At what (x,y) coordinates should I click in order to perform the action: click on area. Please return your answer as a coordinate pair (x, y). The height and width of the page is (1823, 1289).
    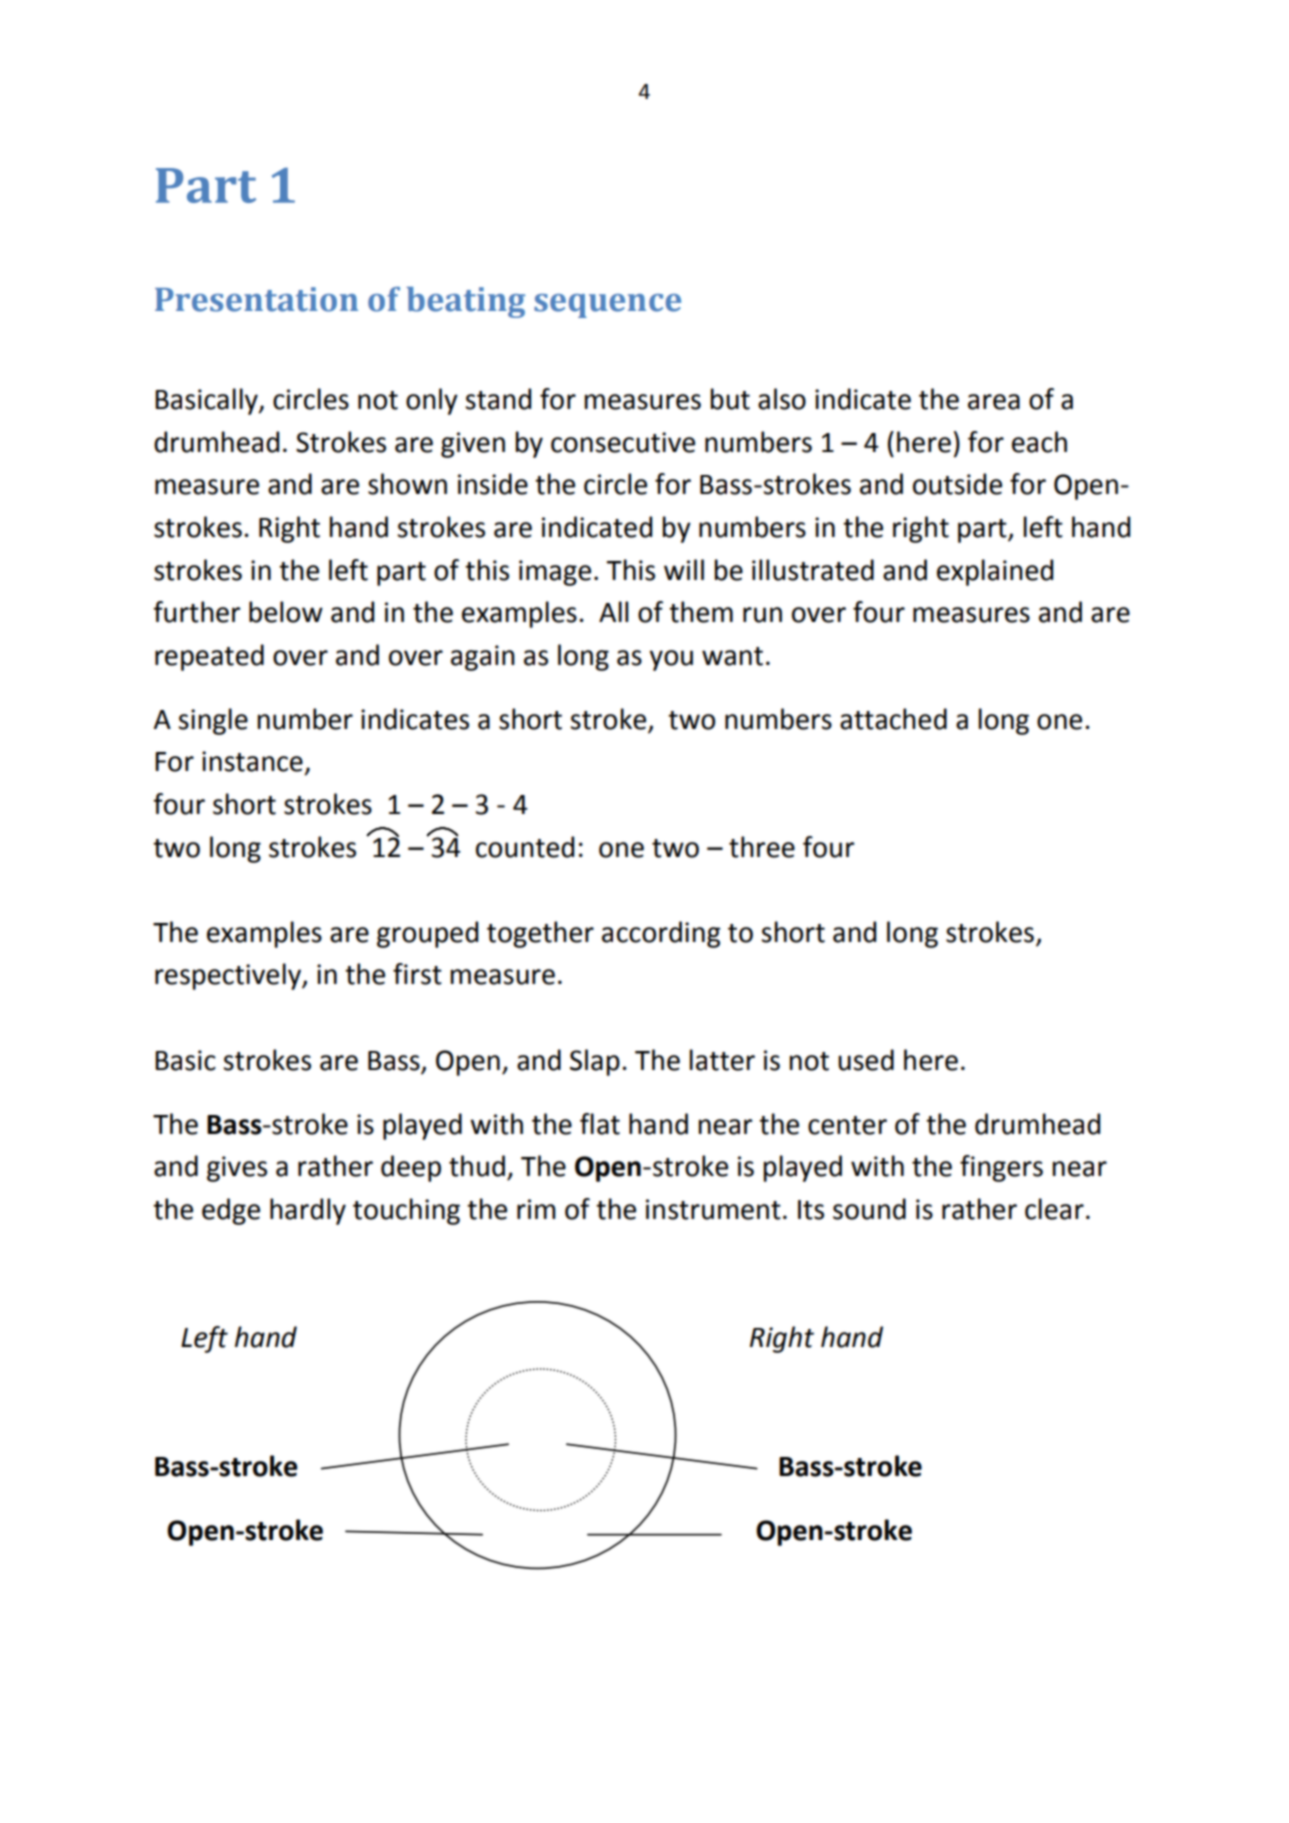
    Looking at the image, I should click on (994, 402).
